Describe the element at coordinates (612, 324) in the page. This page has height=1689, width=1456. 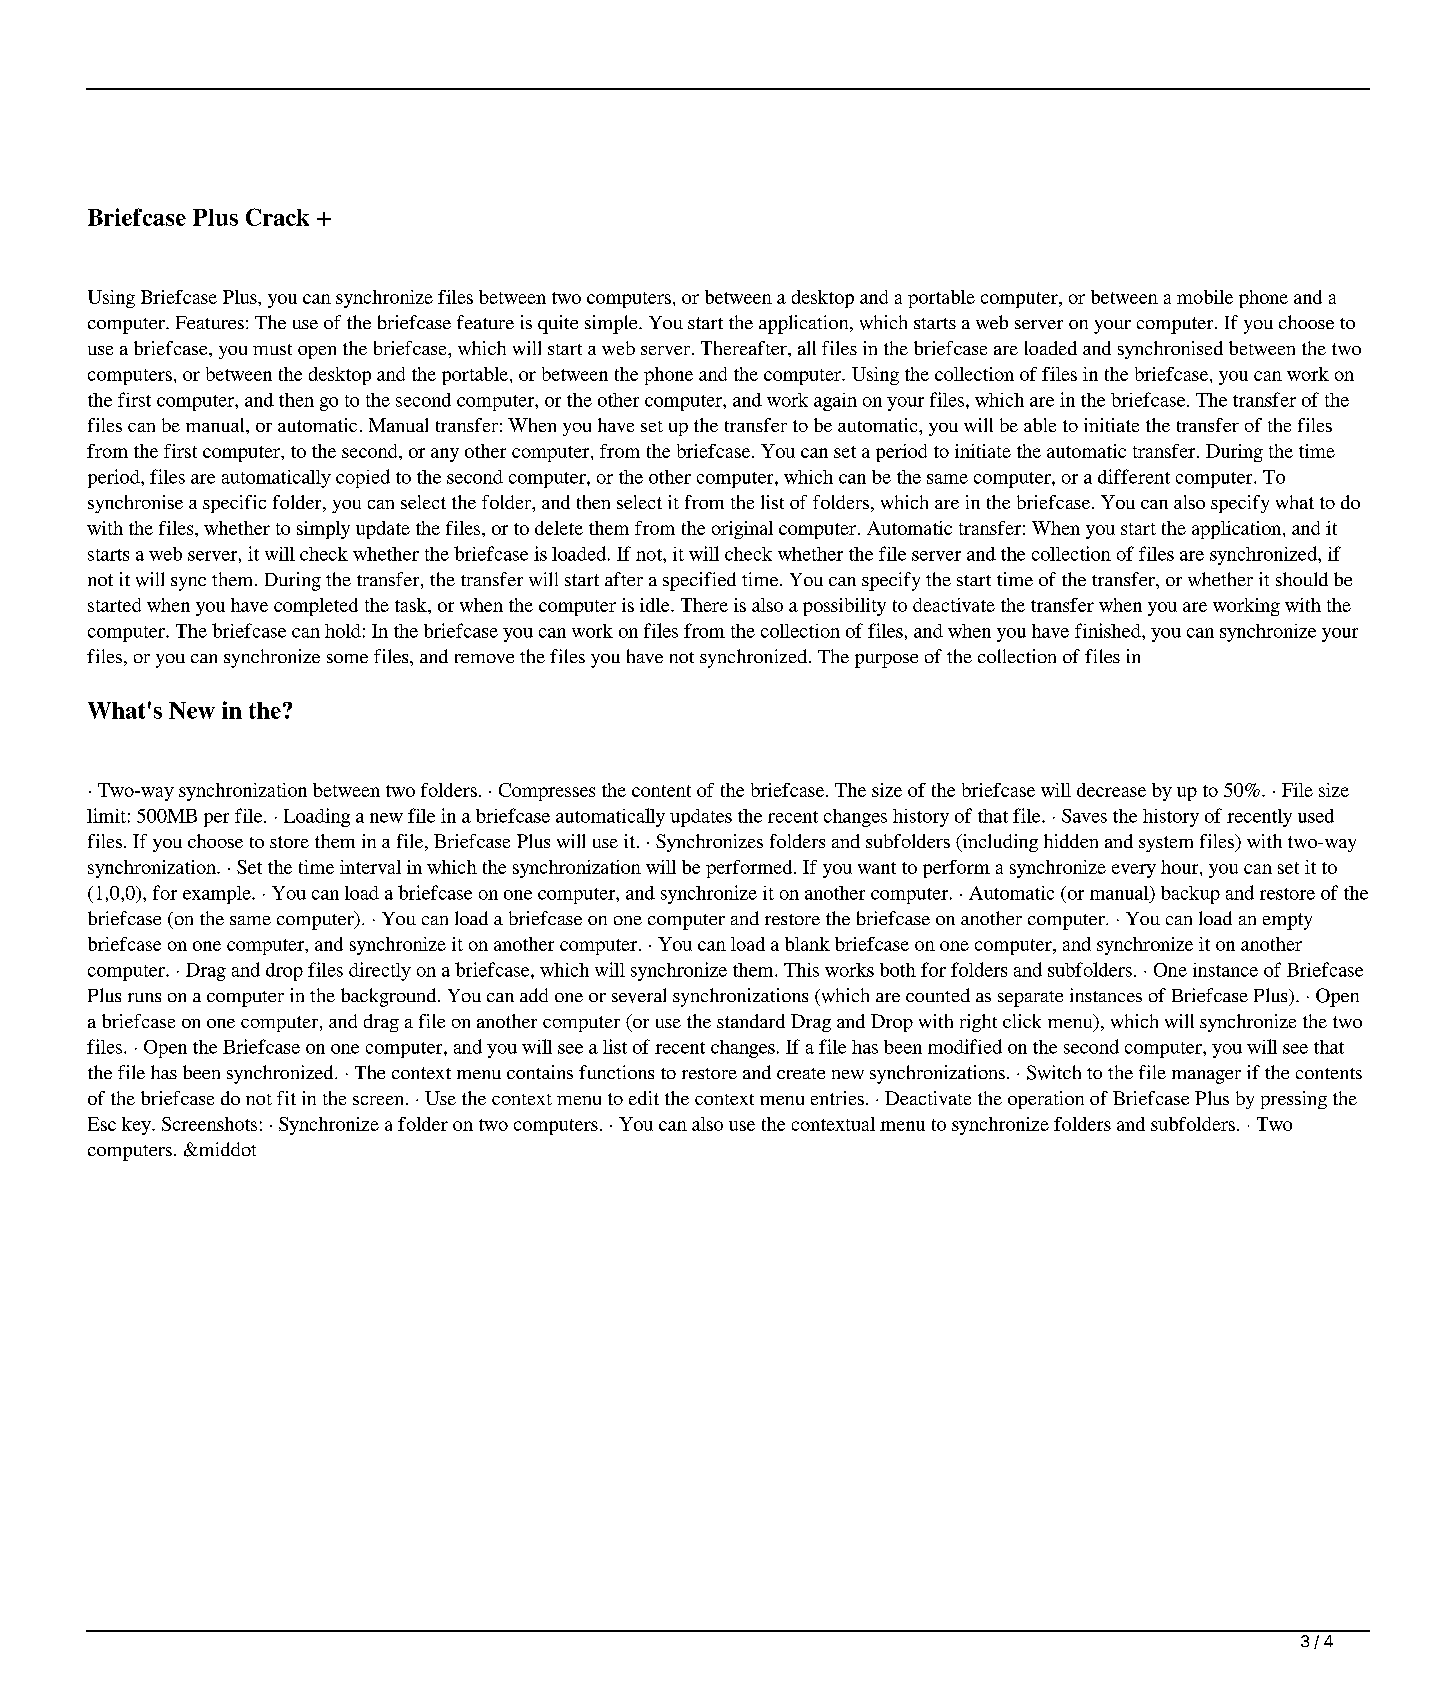
I see `simple` at that location.
